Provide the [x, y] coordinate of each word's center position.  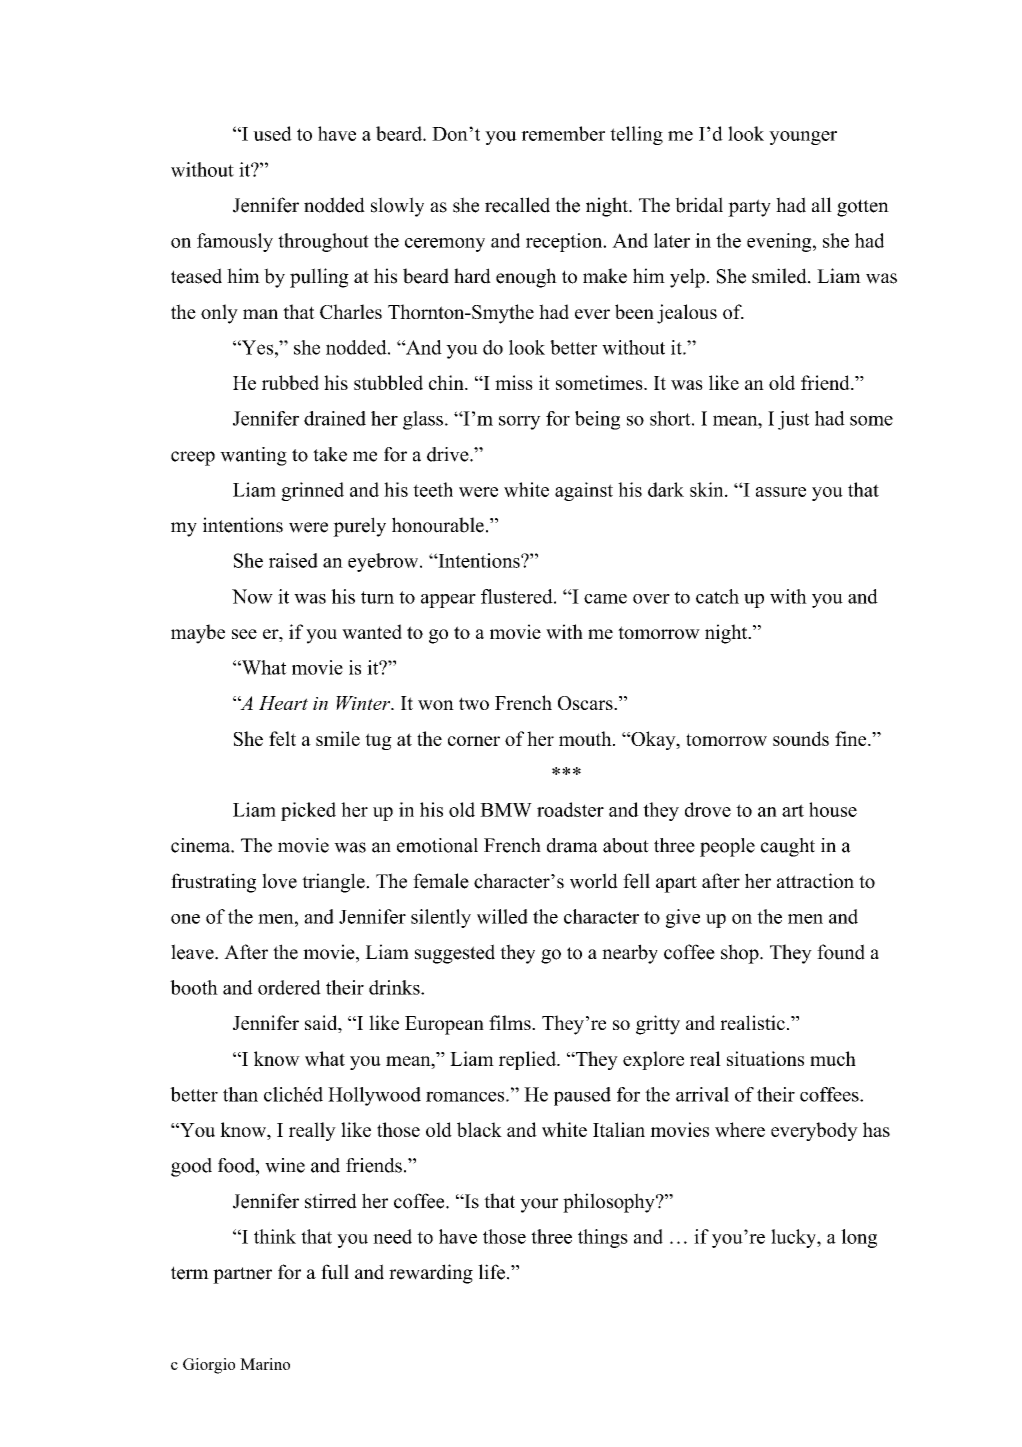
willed [502, 916]
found [841, 952]
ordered [289, 987]
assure [781, 492]
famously [235, 242]
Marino [265, 1364]
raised [293, 560]
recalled [517, 205]
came [605, 599]
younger [803, 138]
